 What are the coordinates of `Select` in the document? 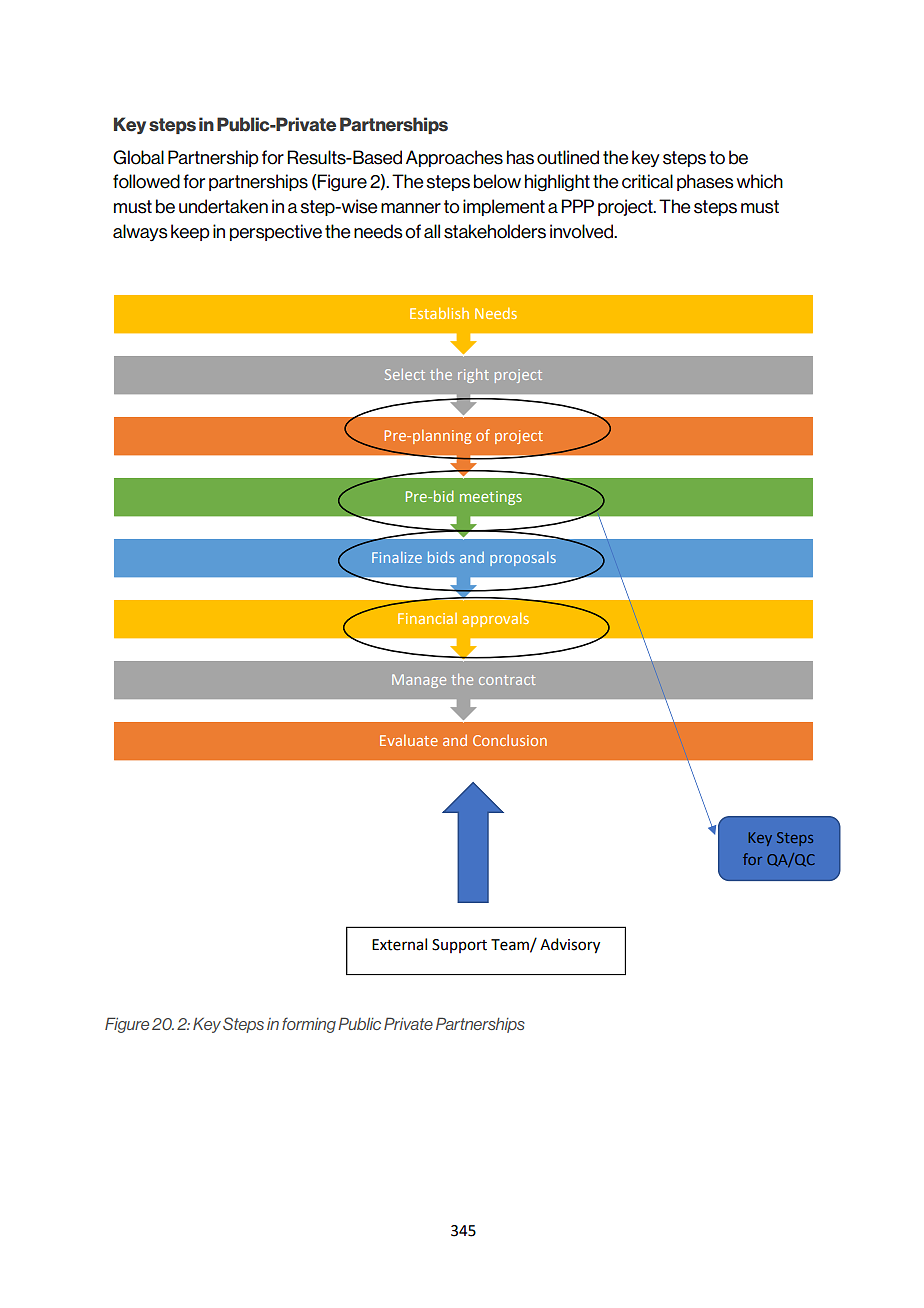 It's located at (405, 374).
